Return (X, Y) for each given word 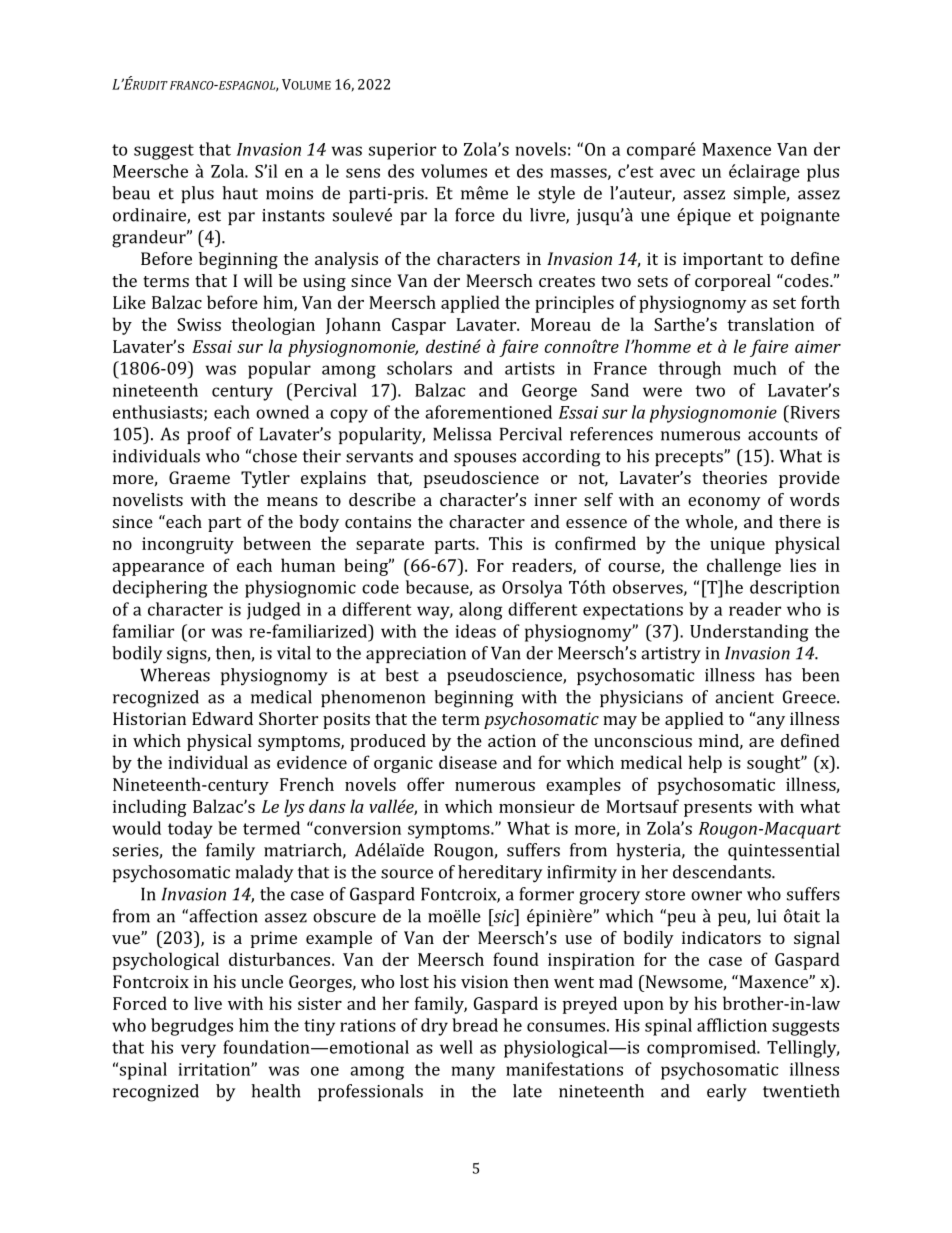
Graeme (199, 477)
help (705, 764)
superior (402, 151)
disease (468, 762)
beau (131, 193)
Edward (222, 718)
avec (677, 173)
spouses (485, 459)
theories (734, 477)
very (198, 1051)
